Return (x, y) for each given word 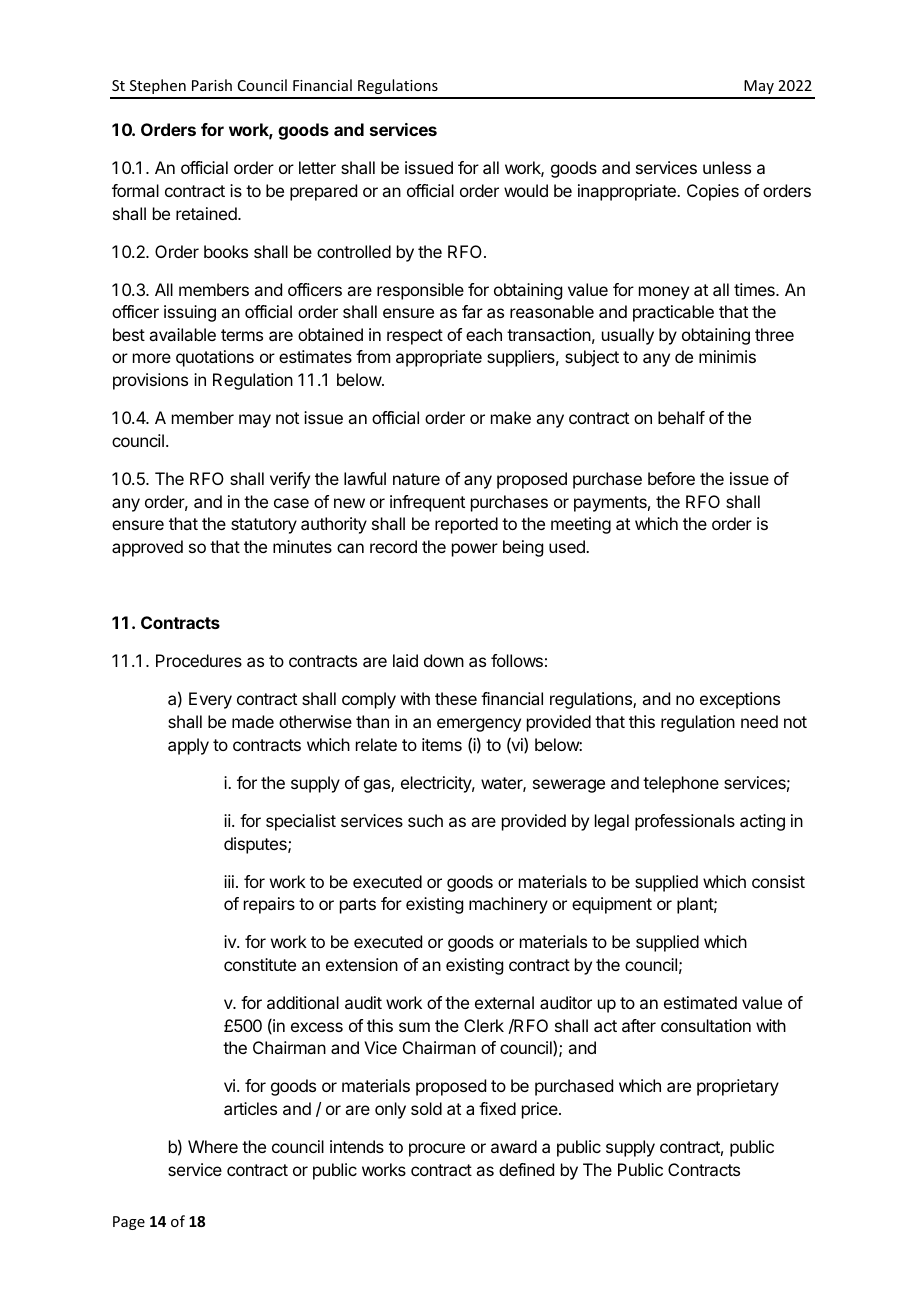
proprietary (738, 1087)
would (526, 190)
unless (727, 167)
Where (213, 1146)
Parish (212, 85)
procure (437, 1150)
